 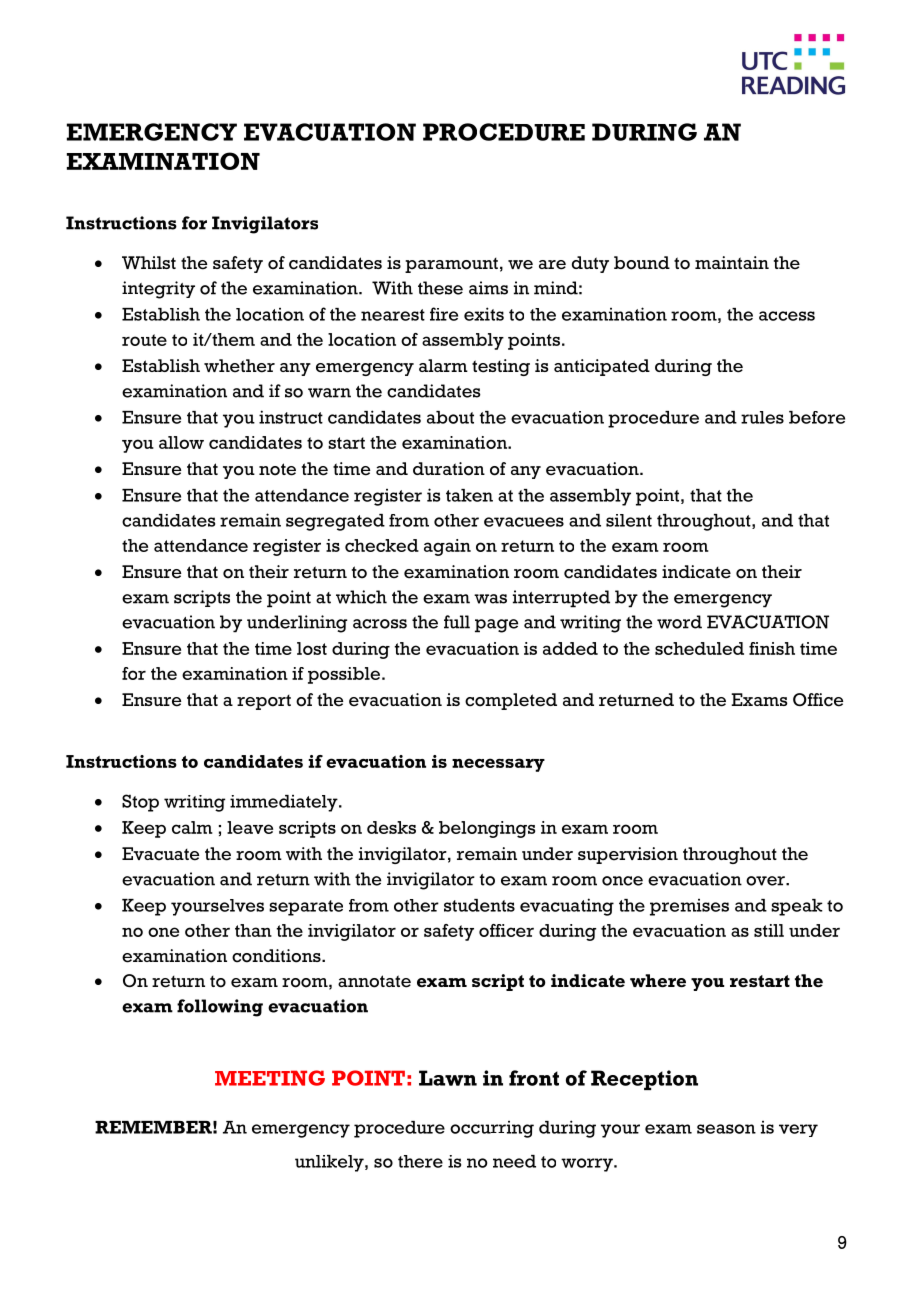 I want to click on was, so click(x=490, y=599).
